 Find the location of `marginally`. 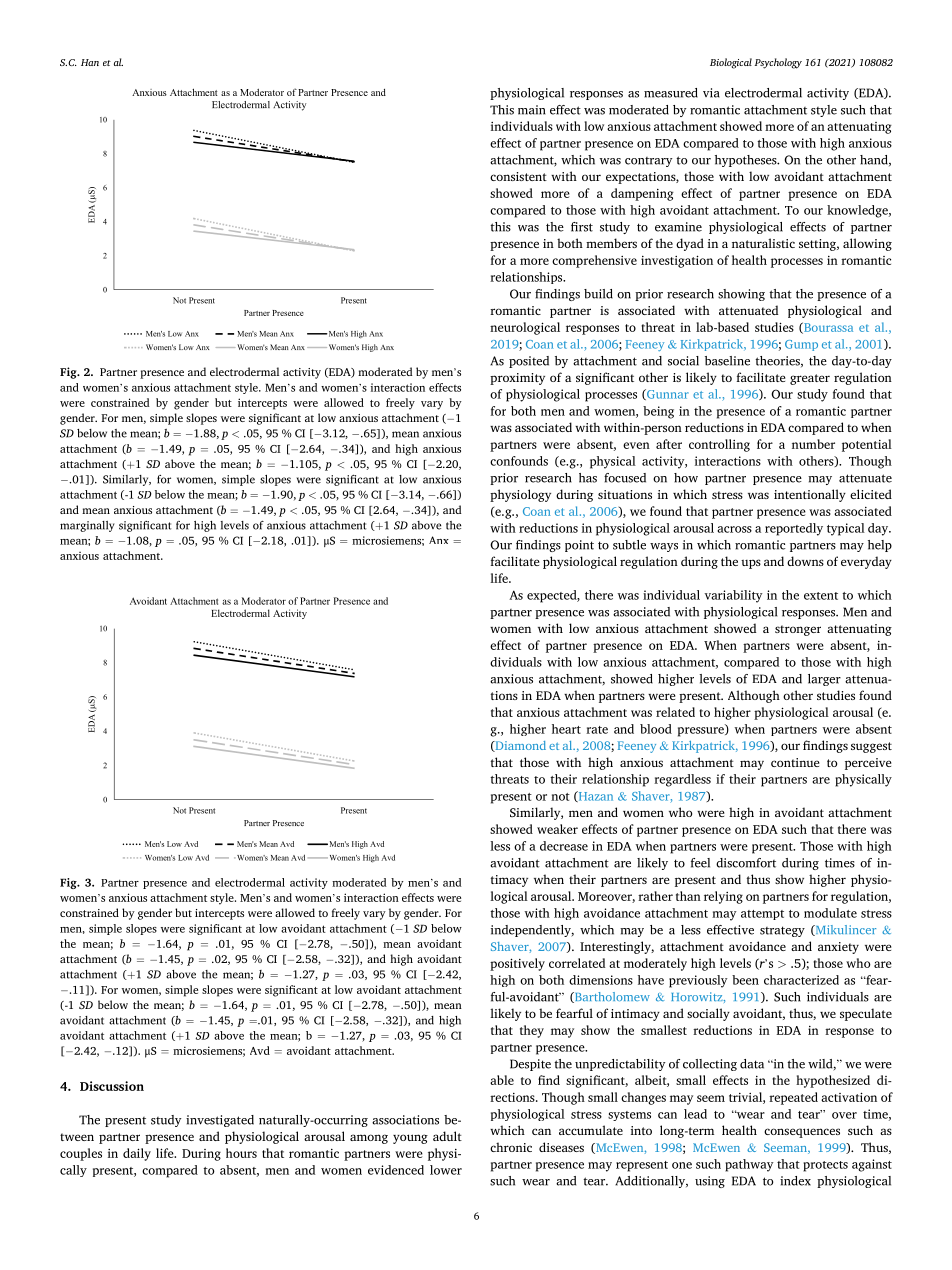

marginally is located at coordinates (87, 526).
